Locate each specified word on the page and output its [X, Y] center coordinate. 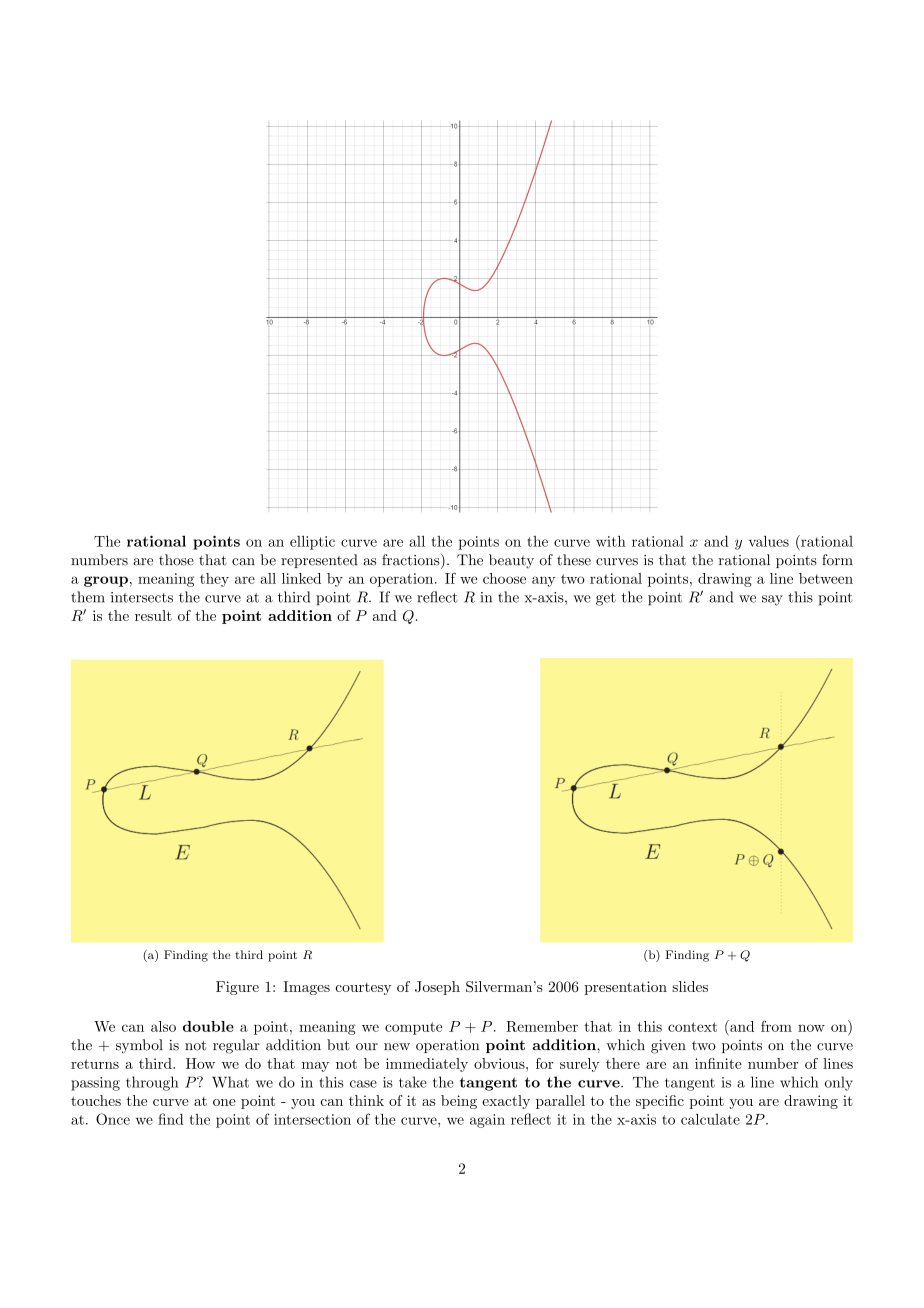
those [176, 560]
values [769, 541]
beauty [511, 561]
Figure [237, 988]
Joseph [437, 988]
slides [690, 986]
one [224, 1102]
